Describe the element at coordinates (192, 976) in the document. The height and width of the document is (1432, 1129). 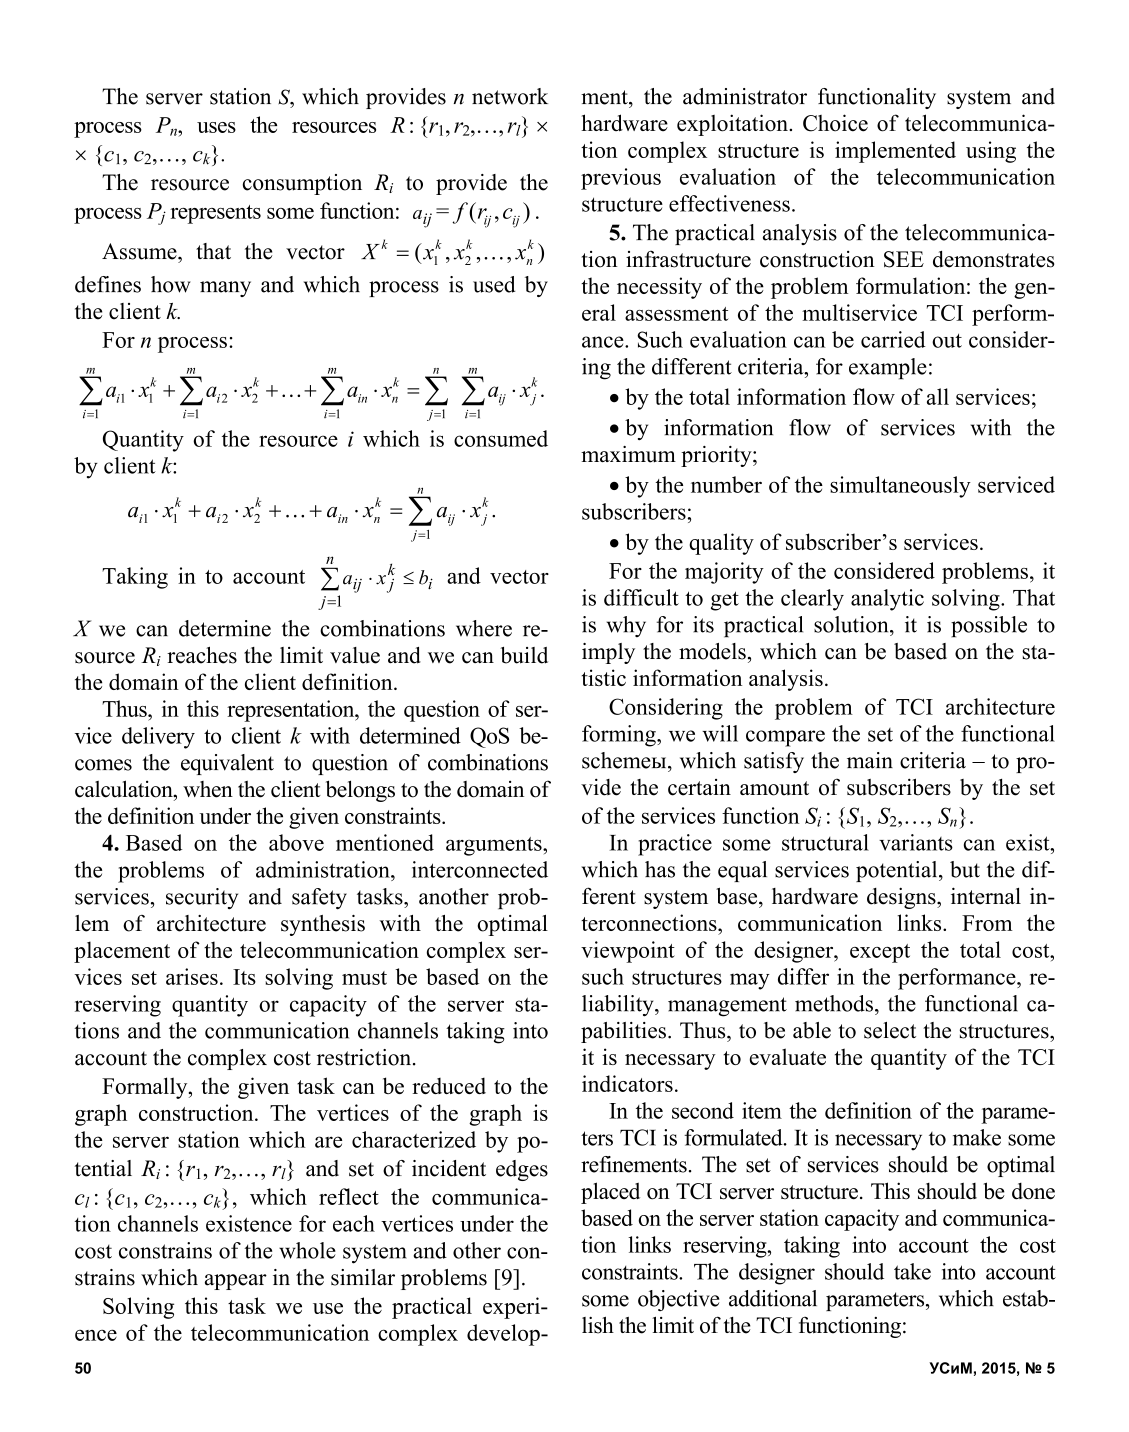
I see `arises` at that location.
